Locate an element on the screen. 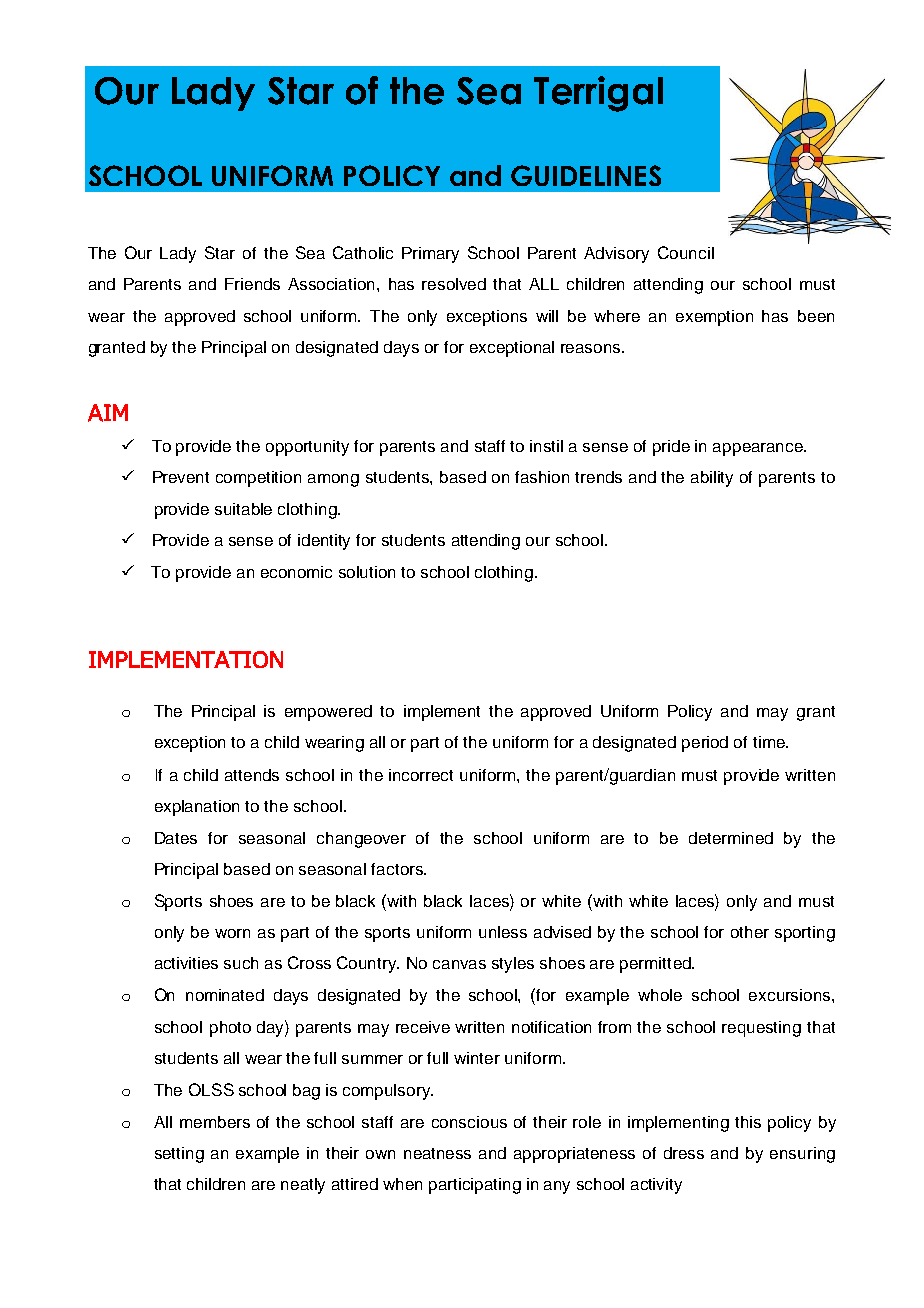 This screenshot has height=1308, width=924. styles is located at coordinates (513, 965).
